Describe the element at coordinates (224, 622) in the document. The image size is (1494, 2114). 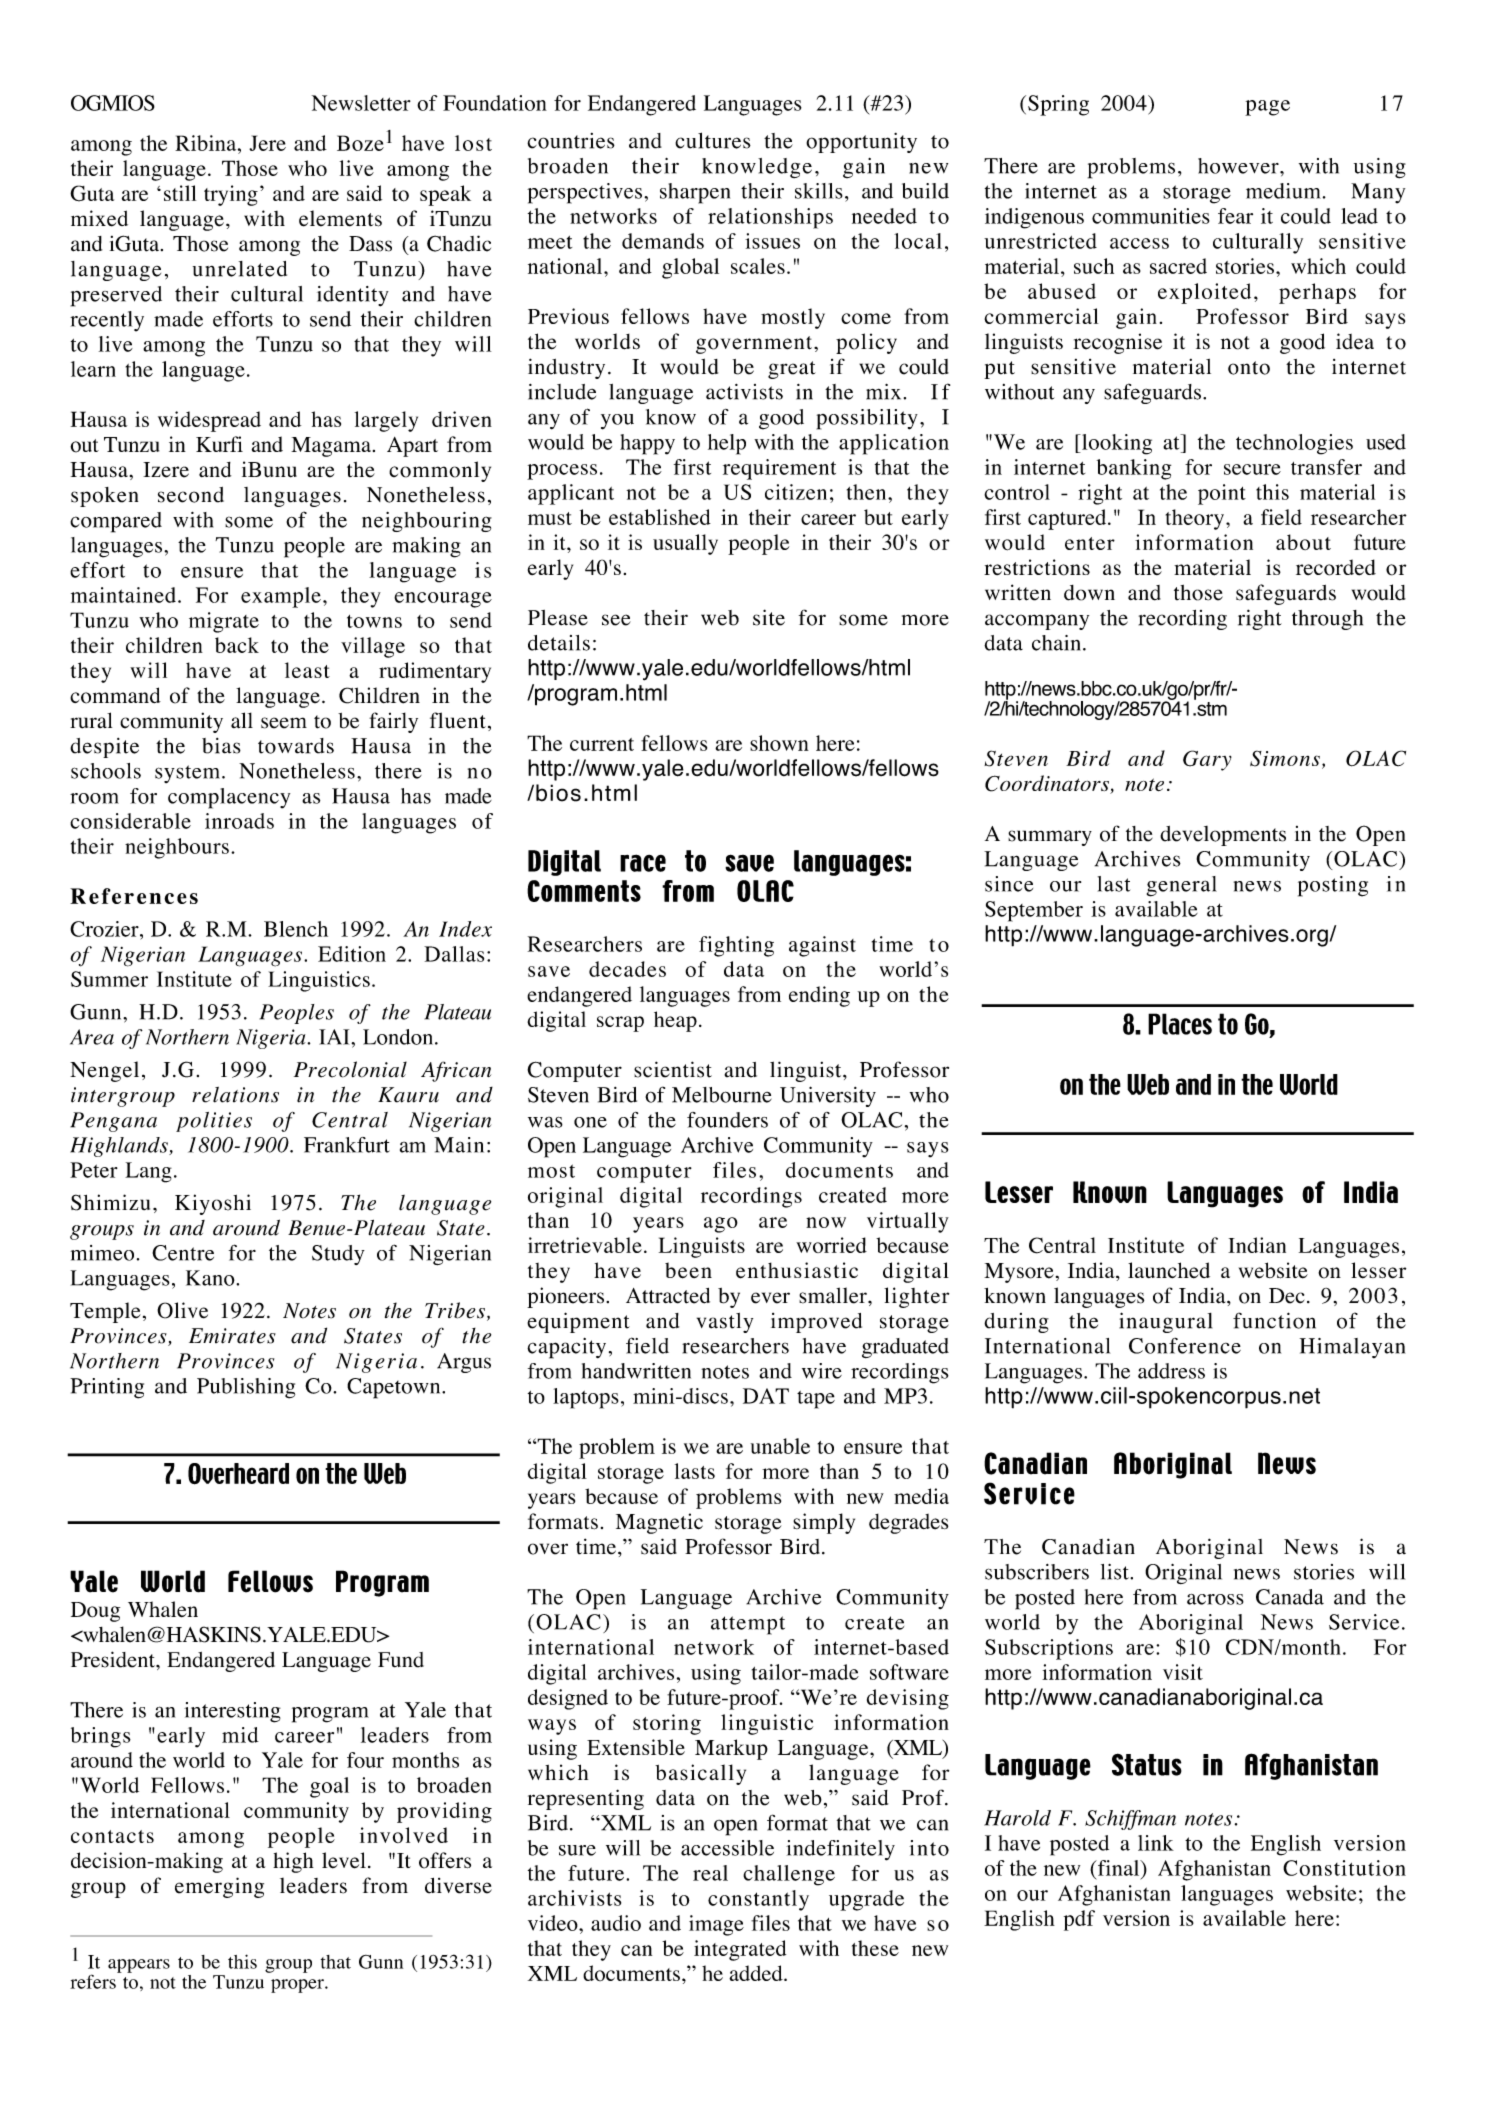
I see `migrate` at that location.
